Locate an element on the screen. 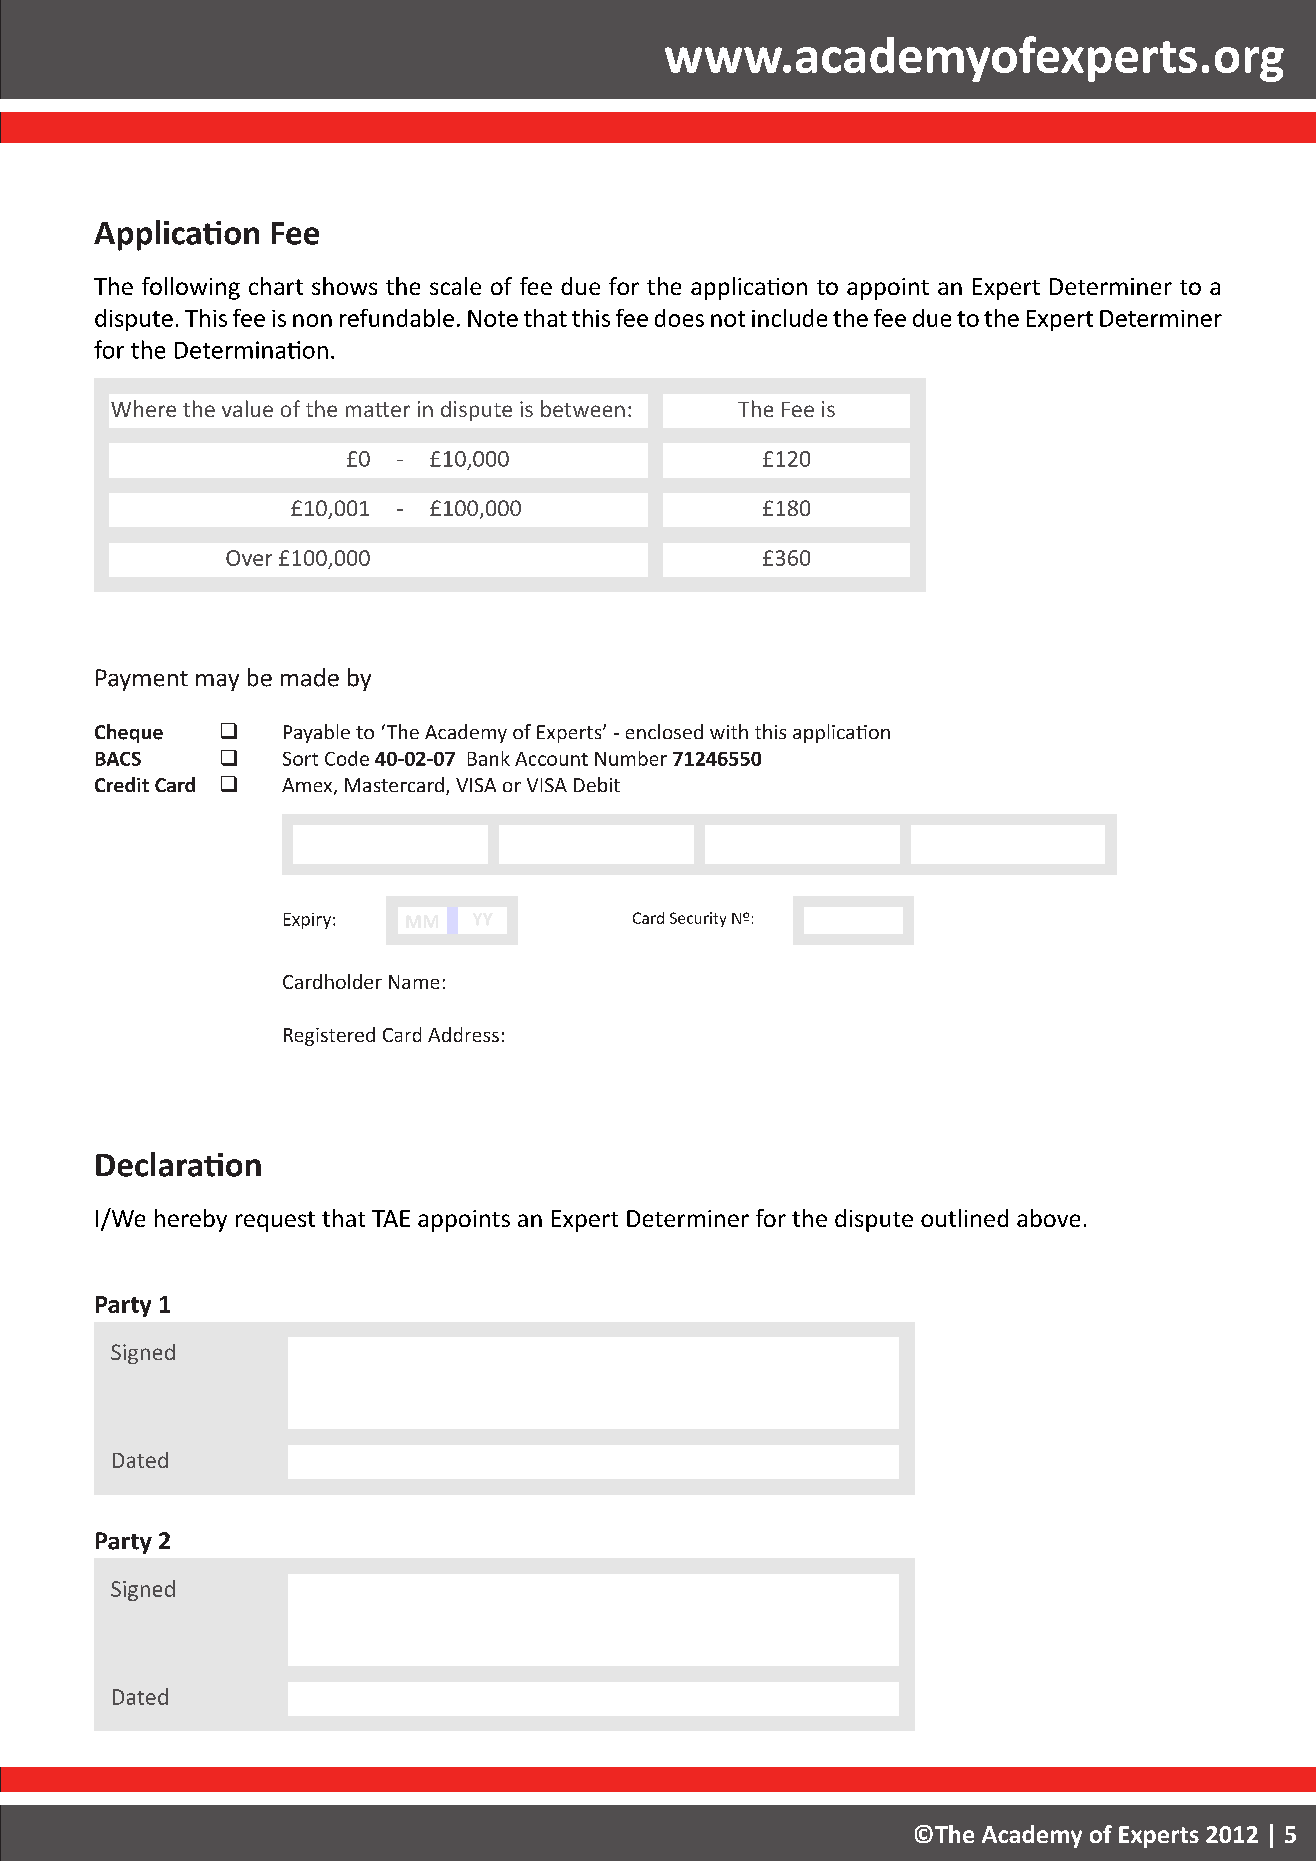 Image resolution: width=1316 pixels, height=1861 pixels. Security is located at coordinates (698, 919).
